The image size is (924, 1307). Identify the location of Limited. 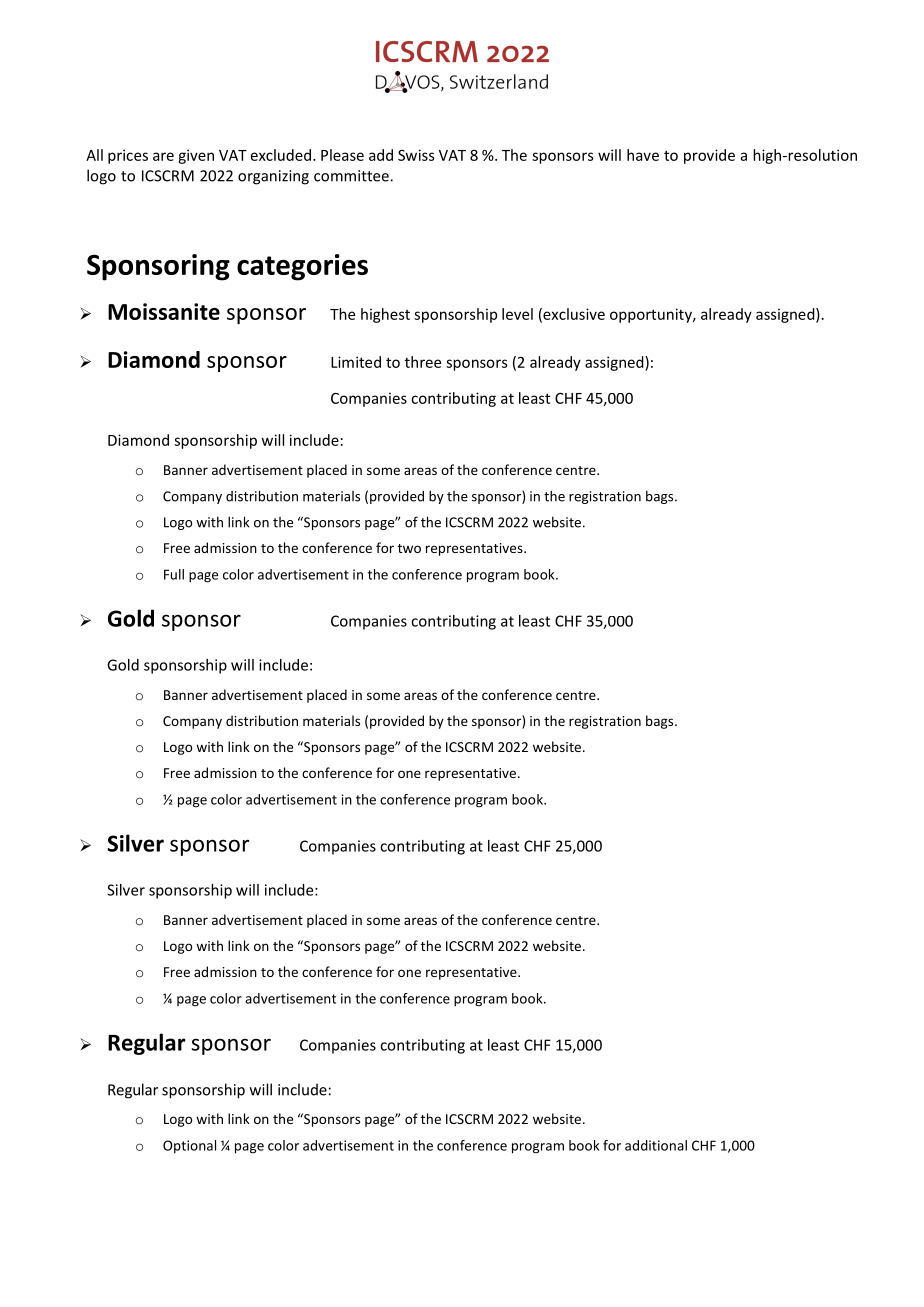
(356, 362).
